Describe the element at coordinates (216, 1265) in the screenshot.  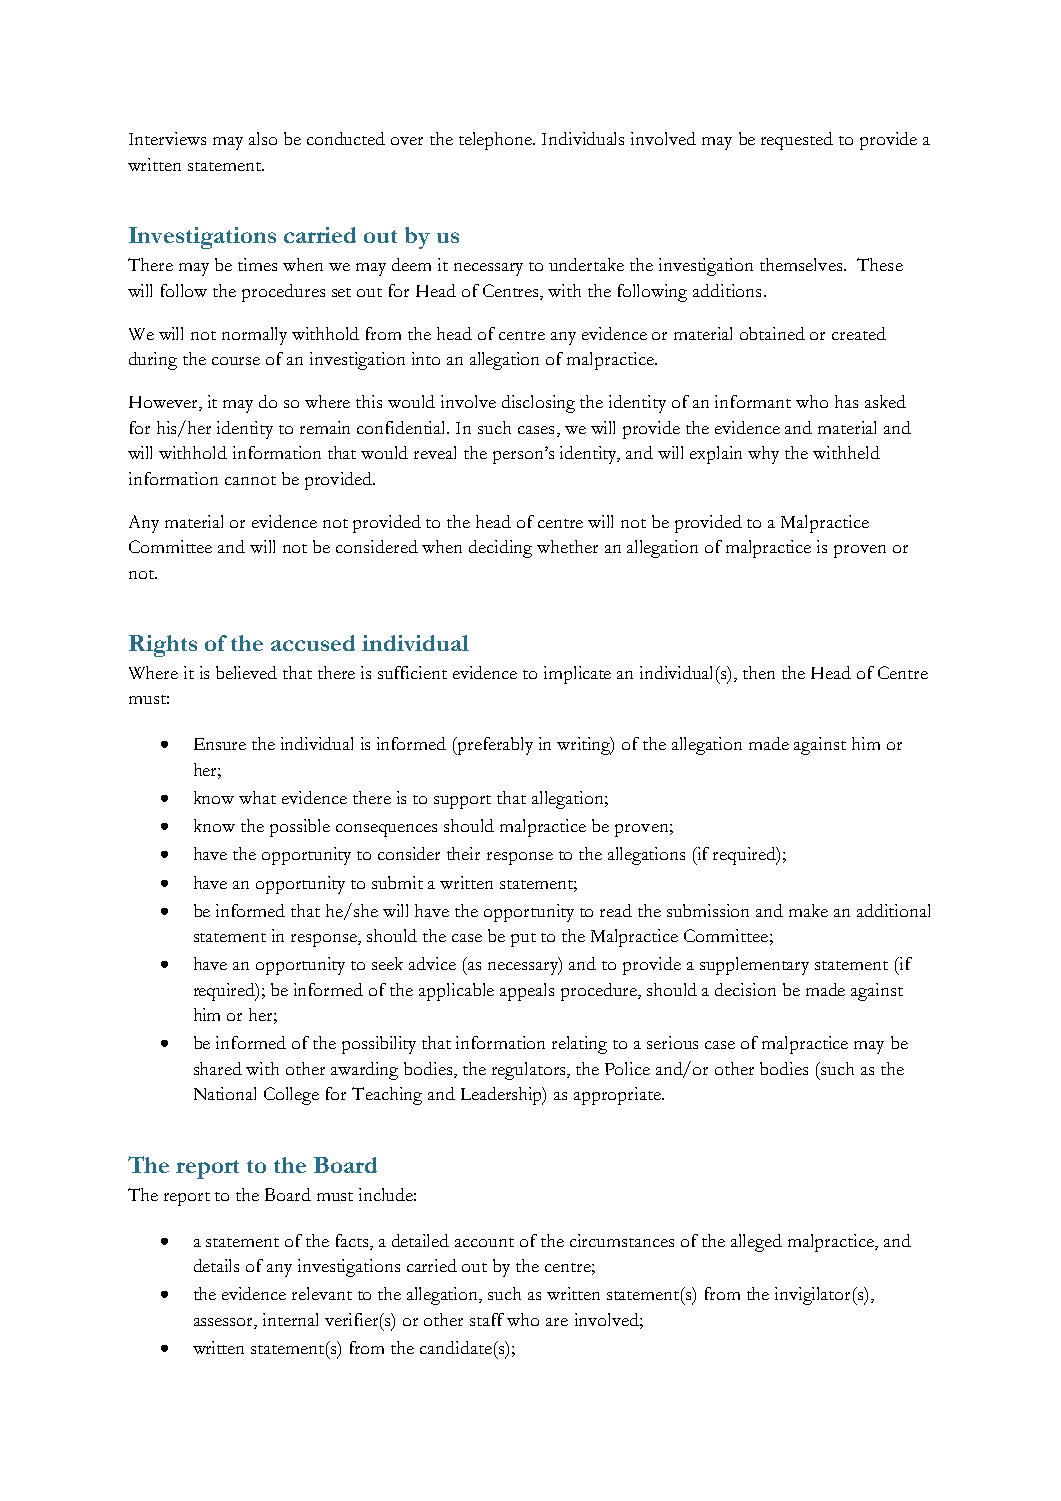
I see `details` at that location.
